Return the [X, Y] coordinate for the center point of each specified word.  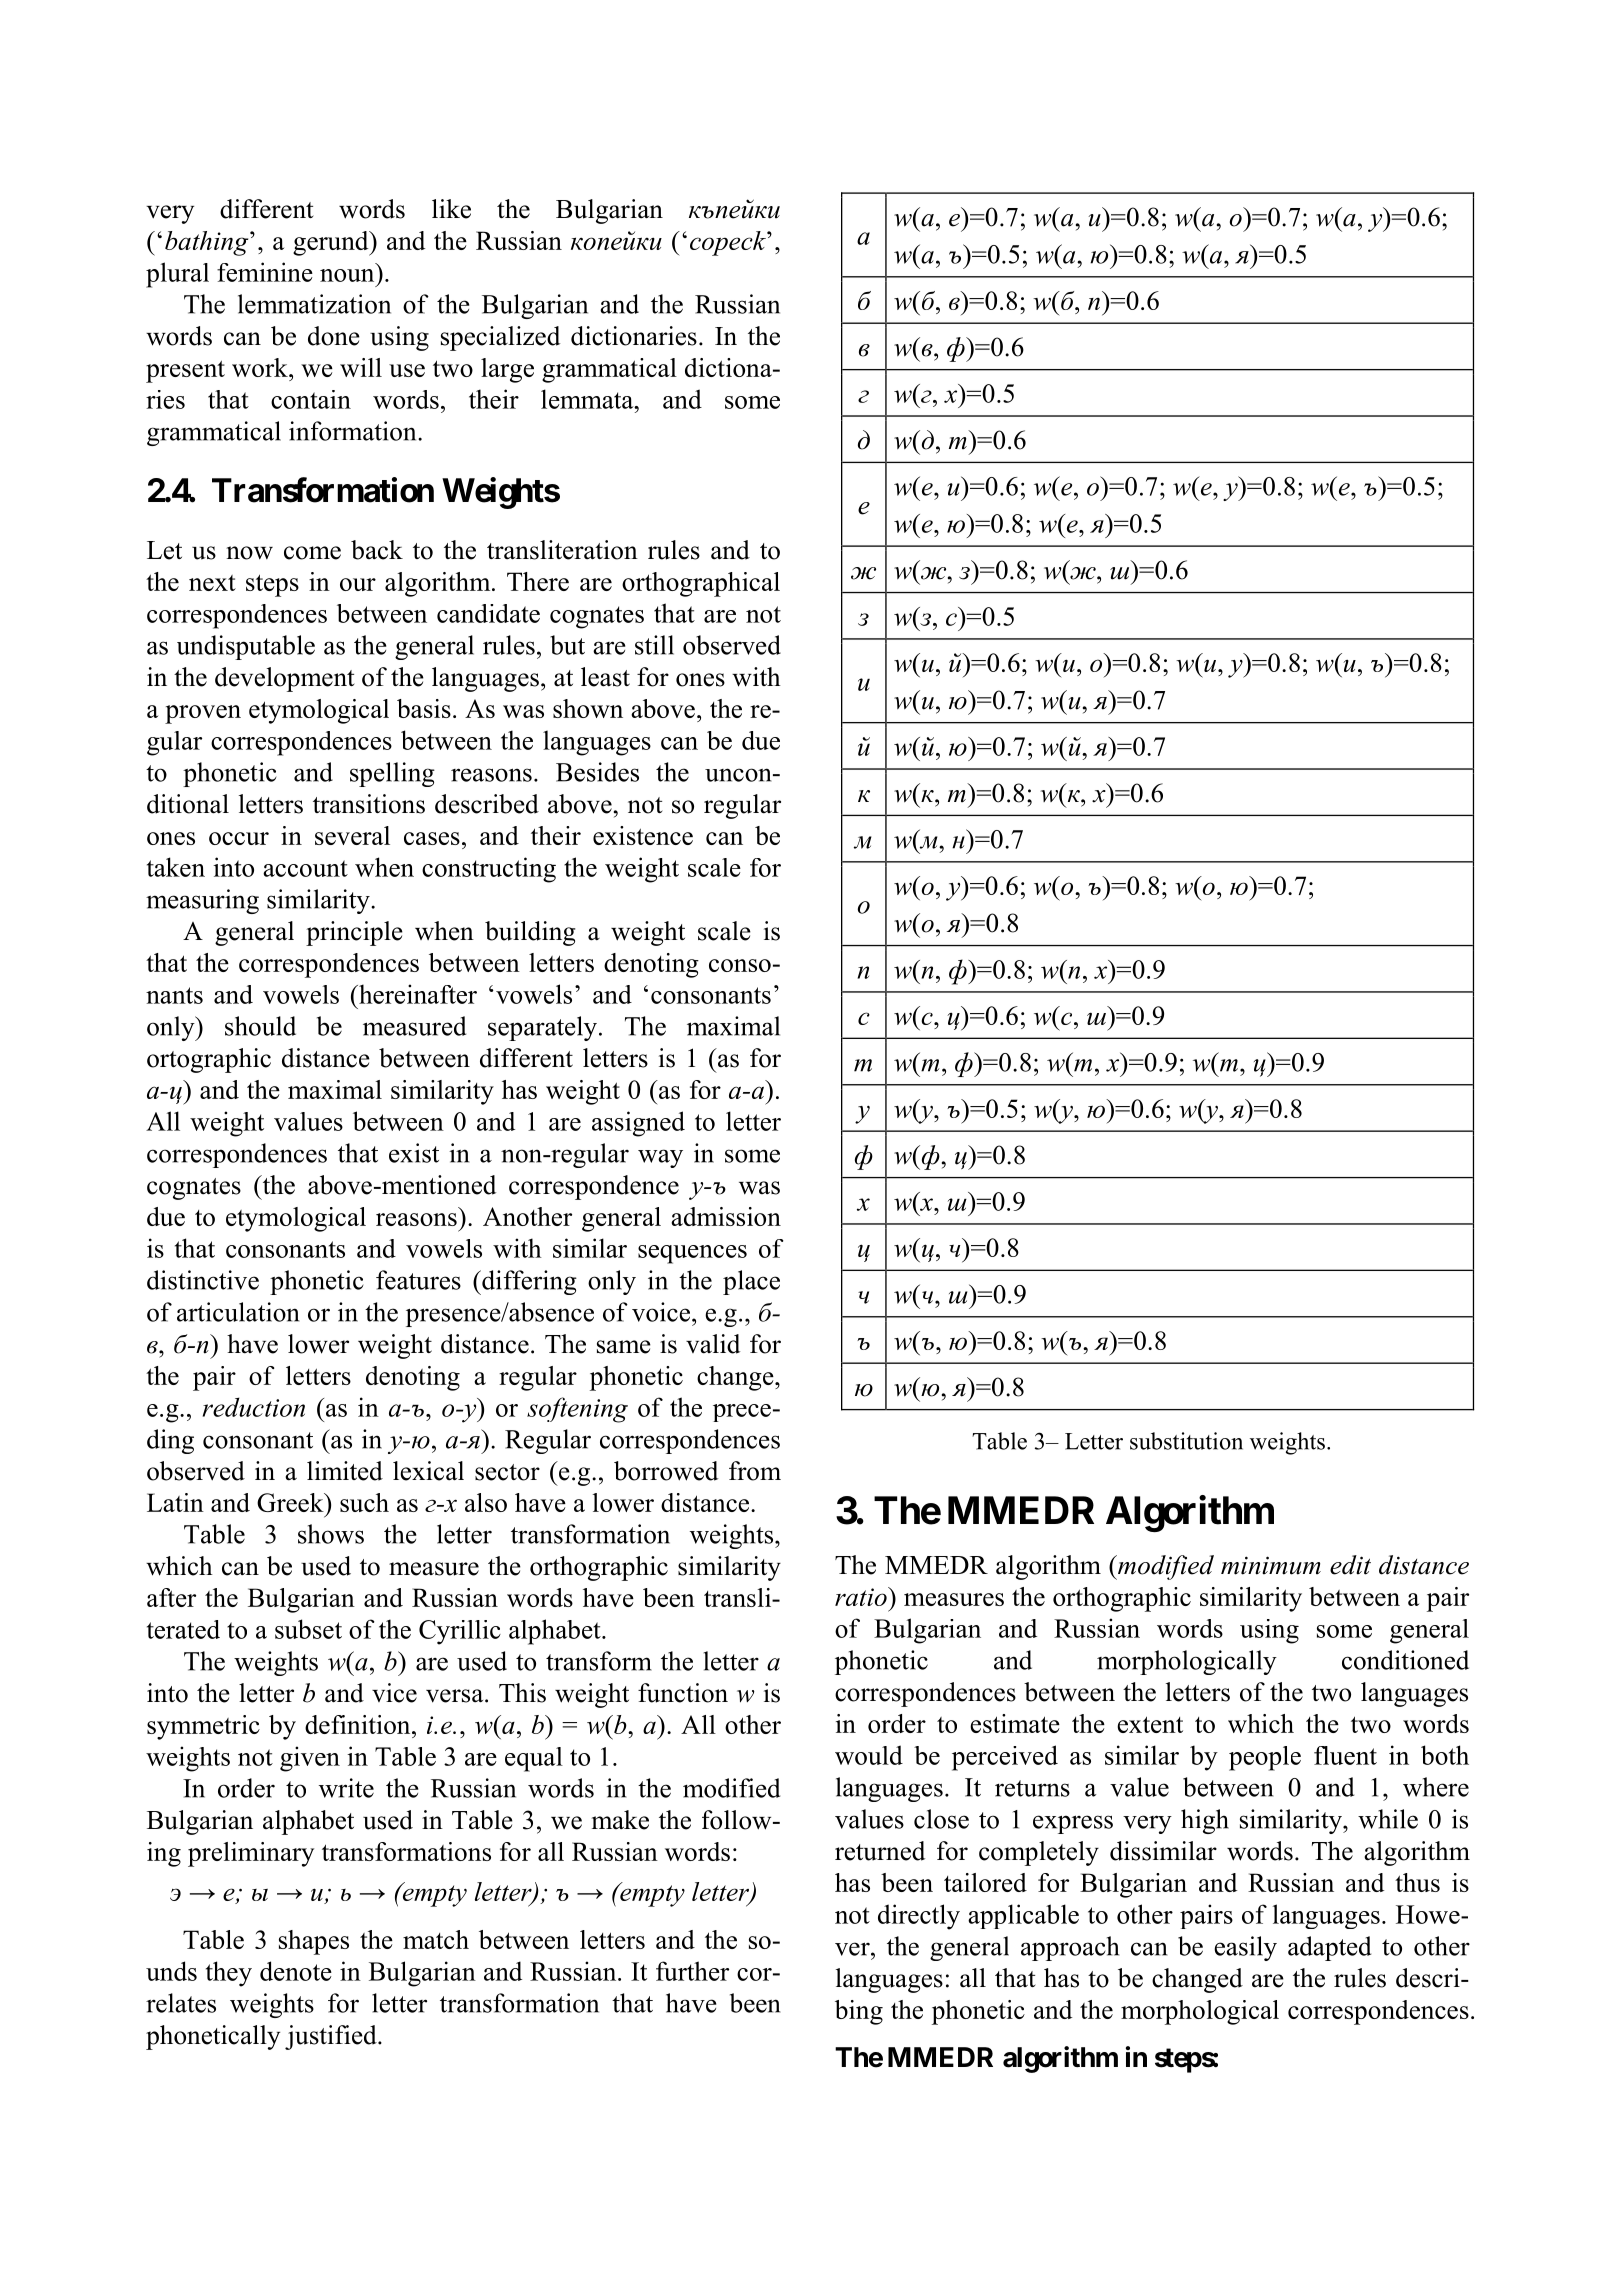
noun [347, 275]
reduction [254, 1407]
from [755, 1471]
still [654, 645]
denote [296, 1971]
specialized [500, 338]
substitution [1186, 1441]
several [352, 835]
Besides [597, 772]
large [507, 370]
